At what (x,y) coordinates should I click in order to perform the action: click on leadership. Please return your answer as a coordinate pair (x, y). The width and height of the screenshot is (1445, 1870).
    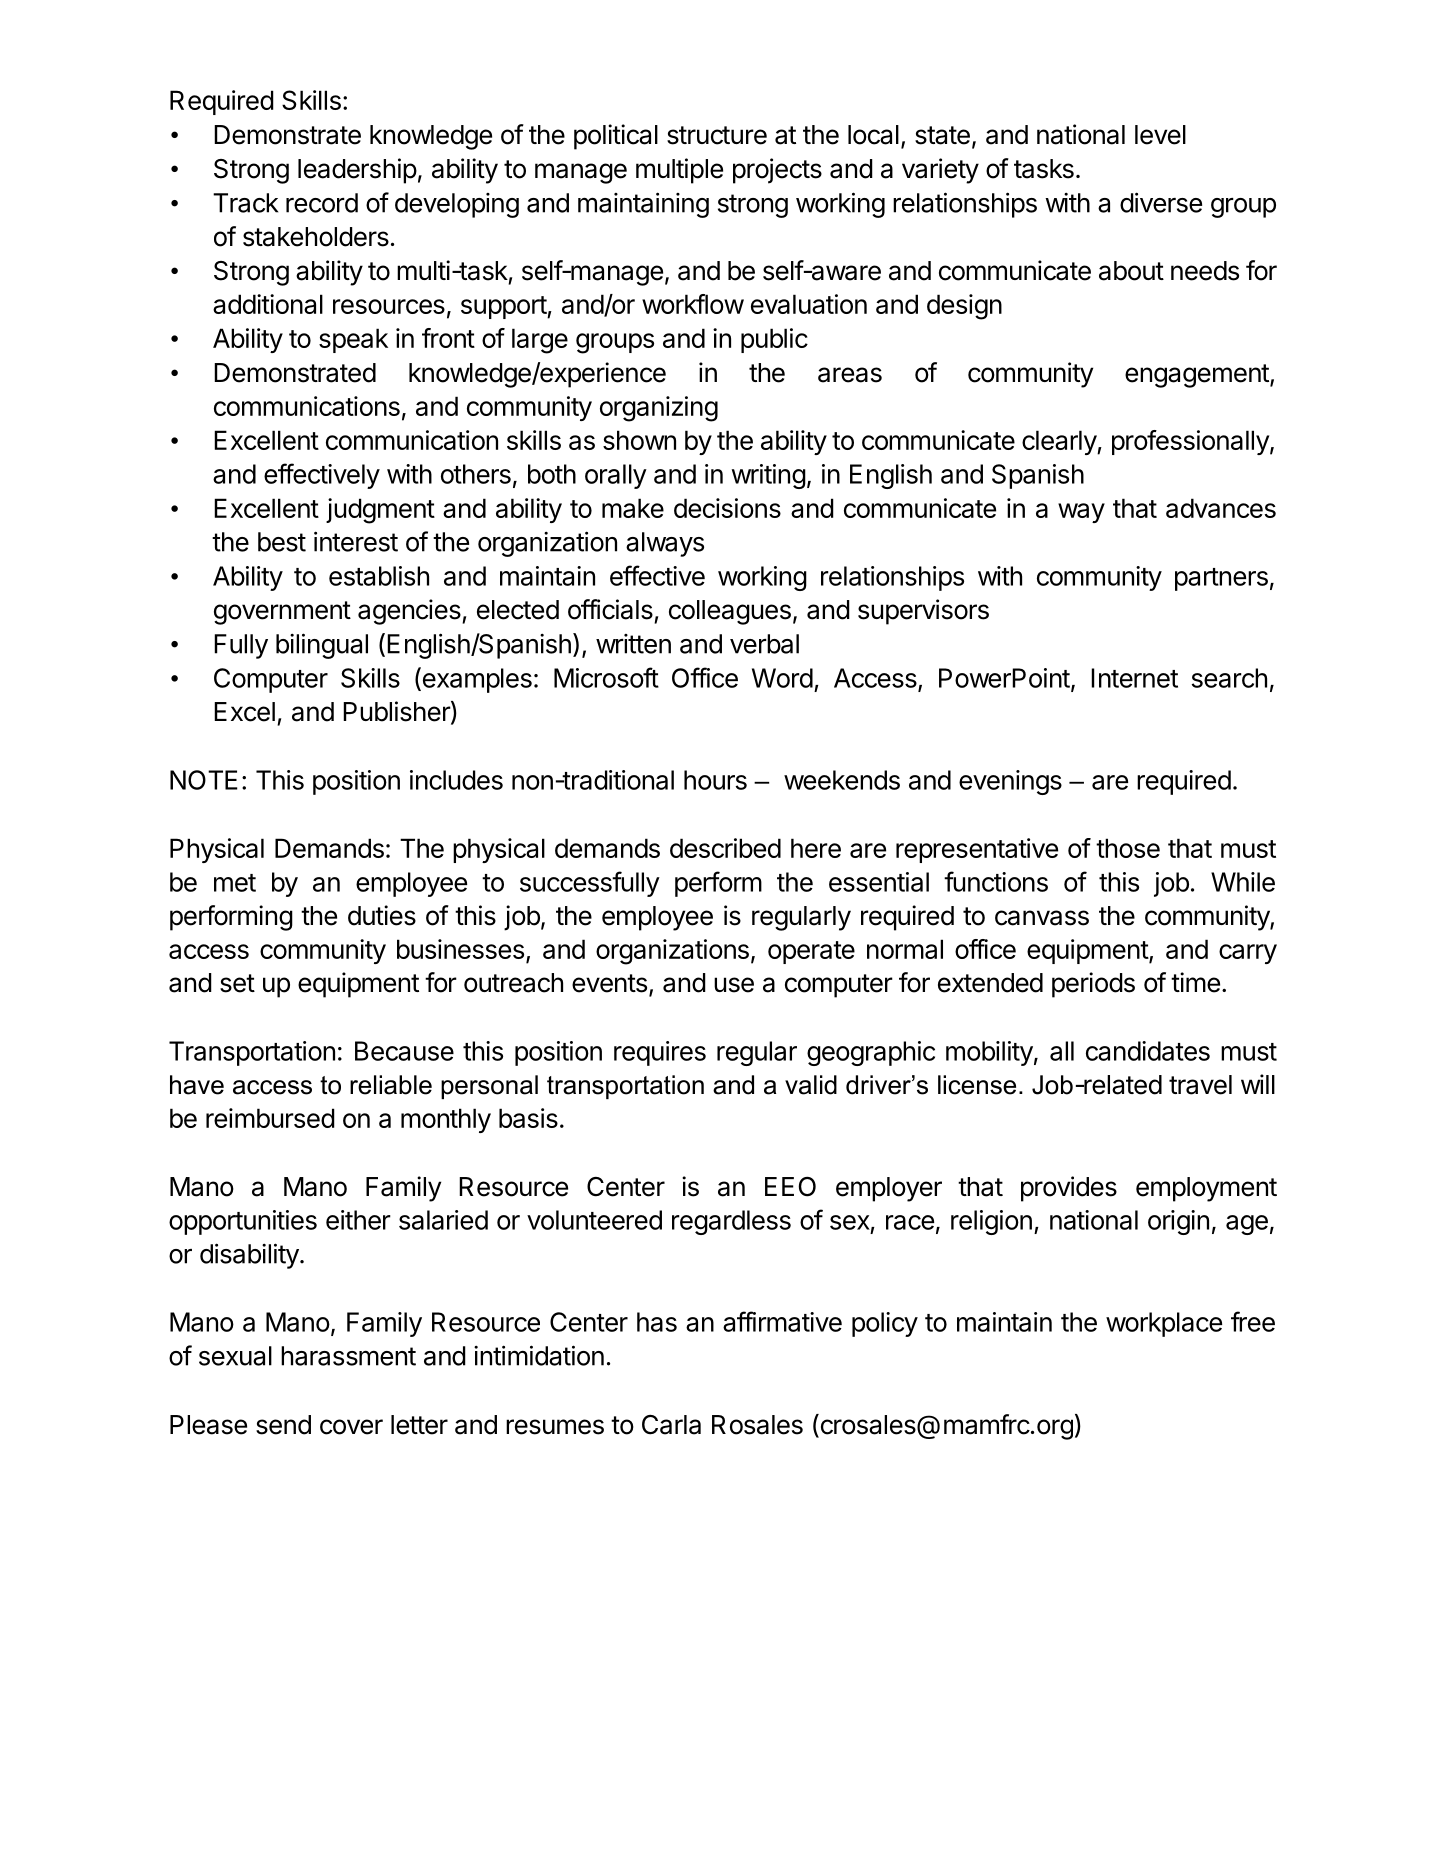
    Looking at the image, I should click on (357, 171).
